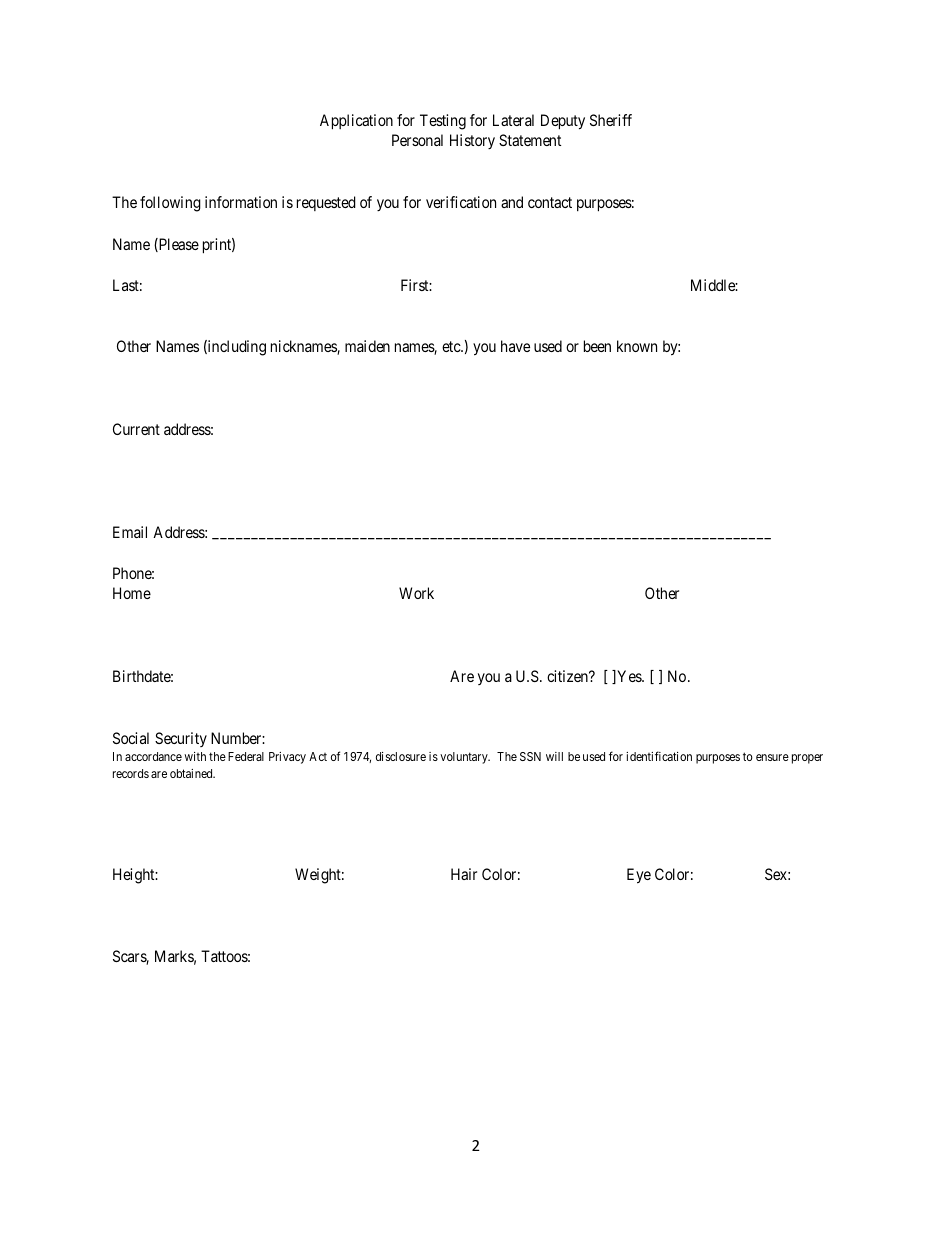 This document has height=1233, width=952. What do you see at coordinates (367, 346) in the document?
I see `maiden` at bounding box center [367, 346].
